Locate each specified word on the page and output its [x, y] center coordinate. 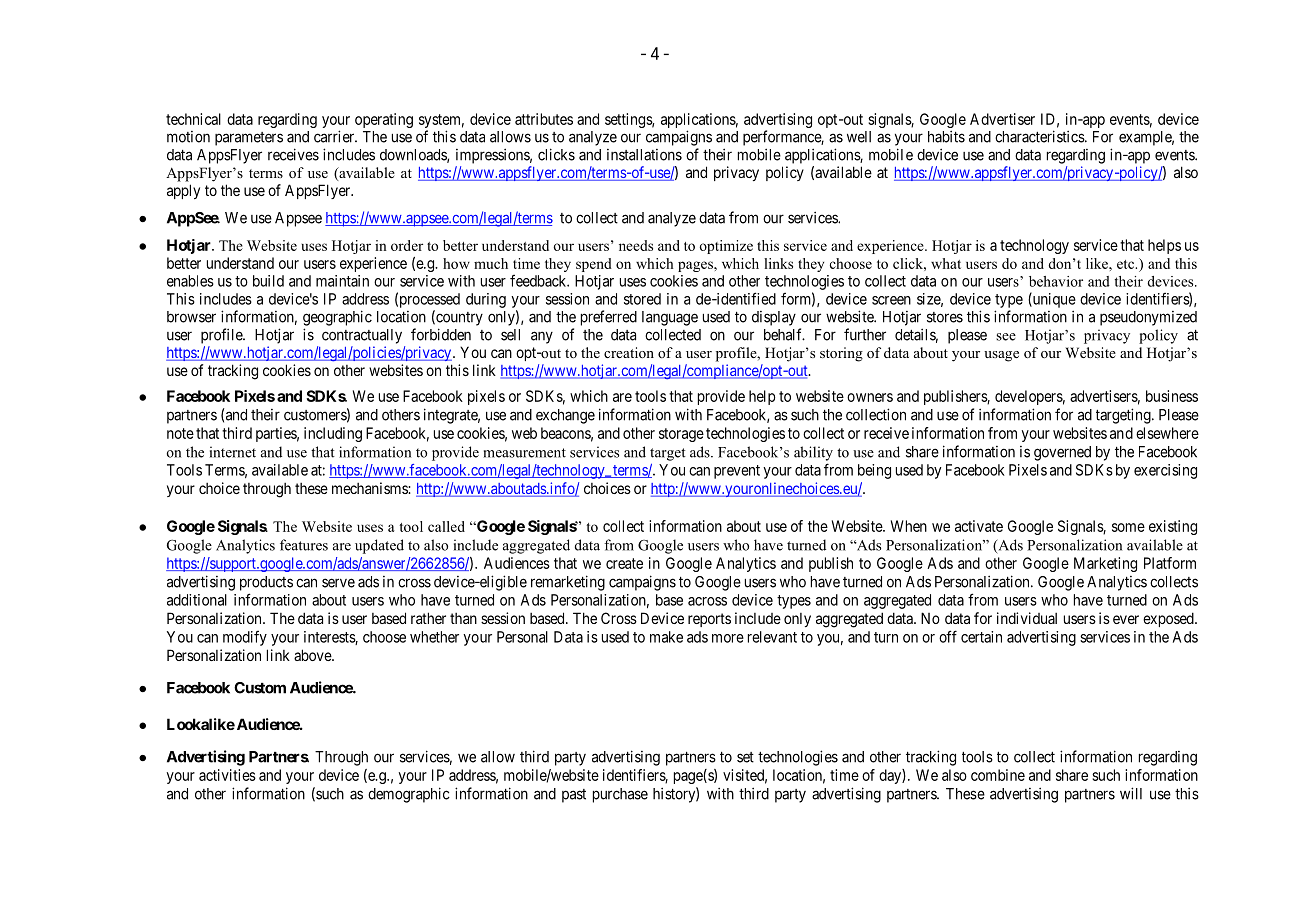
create [624, 563]
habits [946, 136]
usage [1001, 356]
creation [629, 352]
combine [998, 775]
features [304, 545]
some [1128, 527]
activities [227, 775]
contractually [362, 336]
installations [644, 155]
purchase [620, 795]
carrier [335, 136]
